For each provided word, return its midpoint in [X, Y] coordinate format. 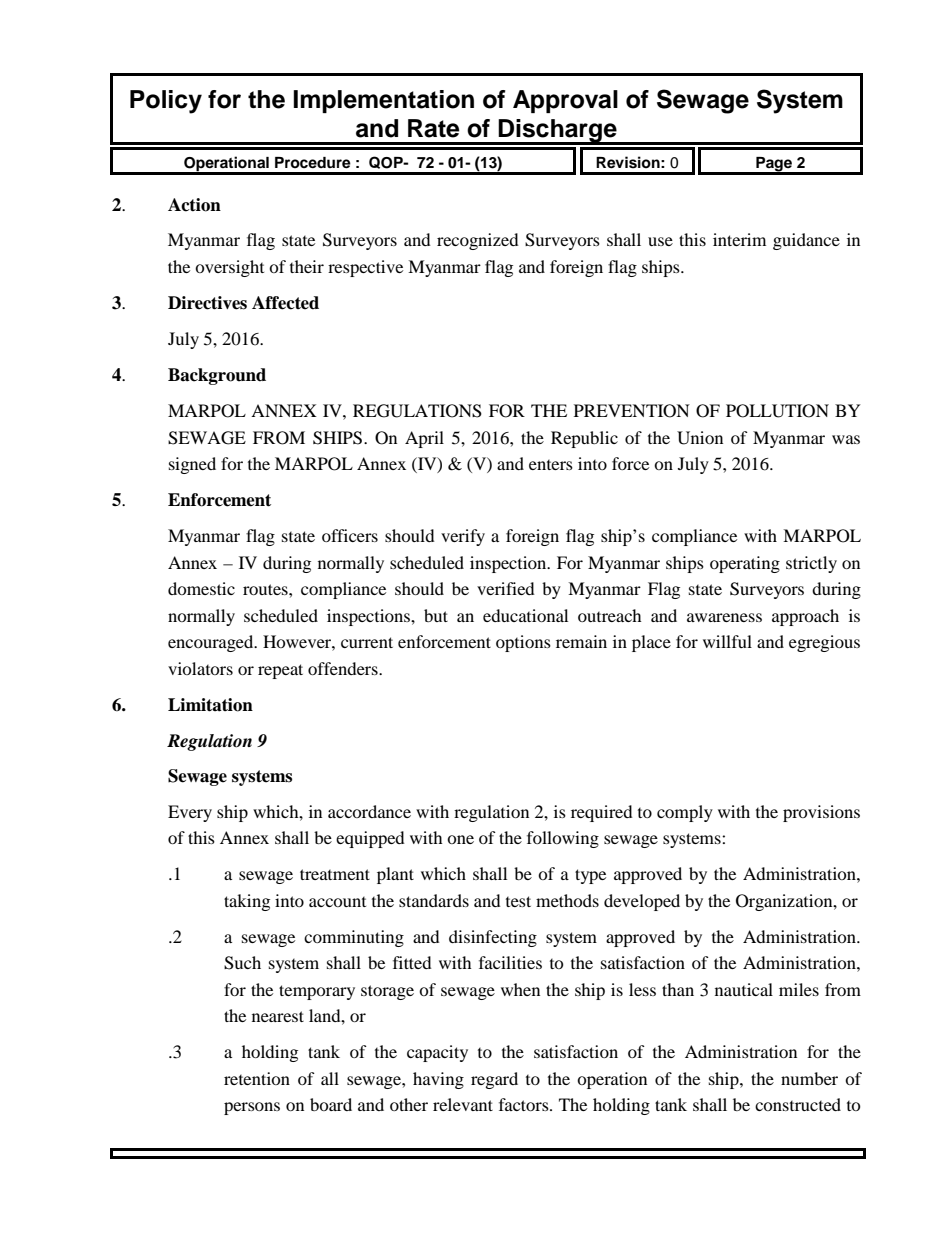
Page [774, 165]
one [460, 839]
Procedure [313, 163]
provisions [821, 813]
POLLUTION [777, 411]
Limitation [210, 705]
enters [551, 465]
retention [257, 1078]
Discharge [558, 132]
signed [192, 465]
